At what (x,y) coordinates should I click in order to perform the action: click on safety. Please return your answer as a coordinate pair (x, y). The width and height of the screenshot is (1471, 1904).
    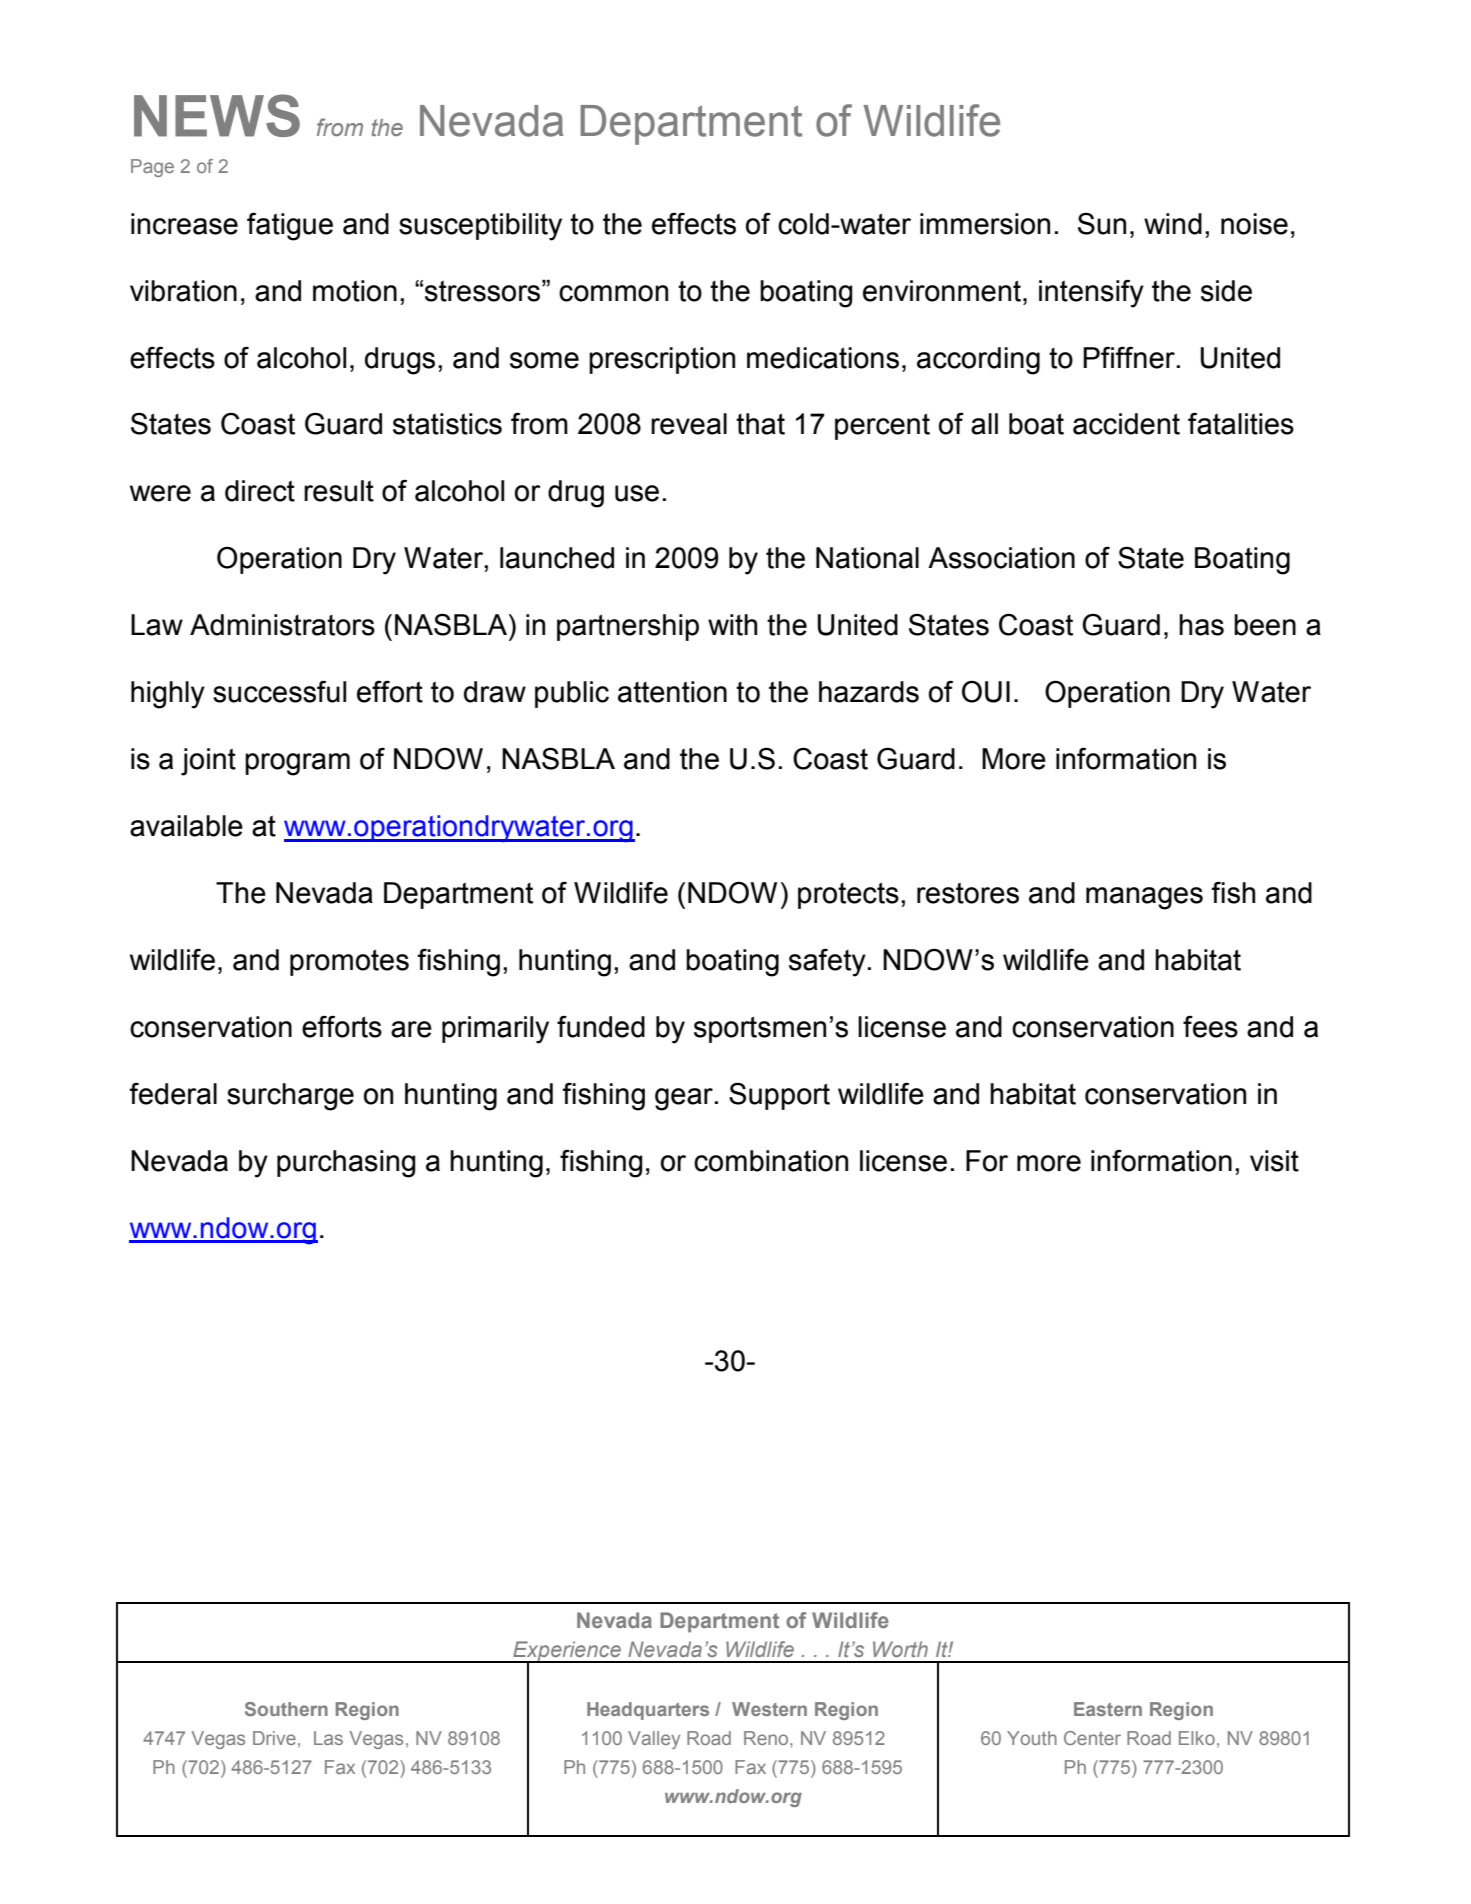
    Looking at the image, I should click on (827, 963).
